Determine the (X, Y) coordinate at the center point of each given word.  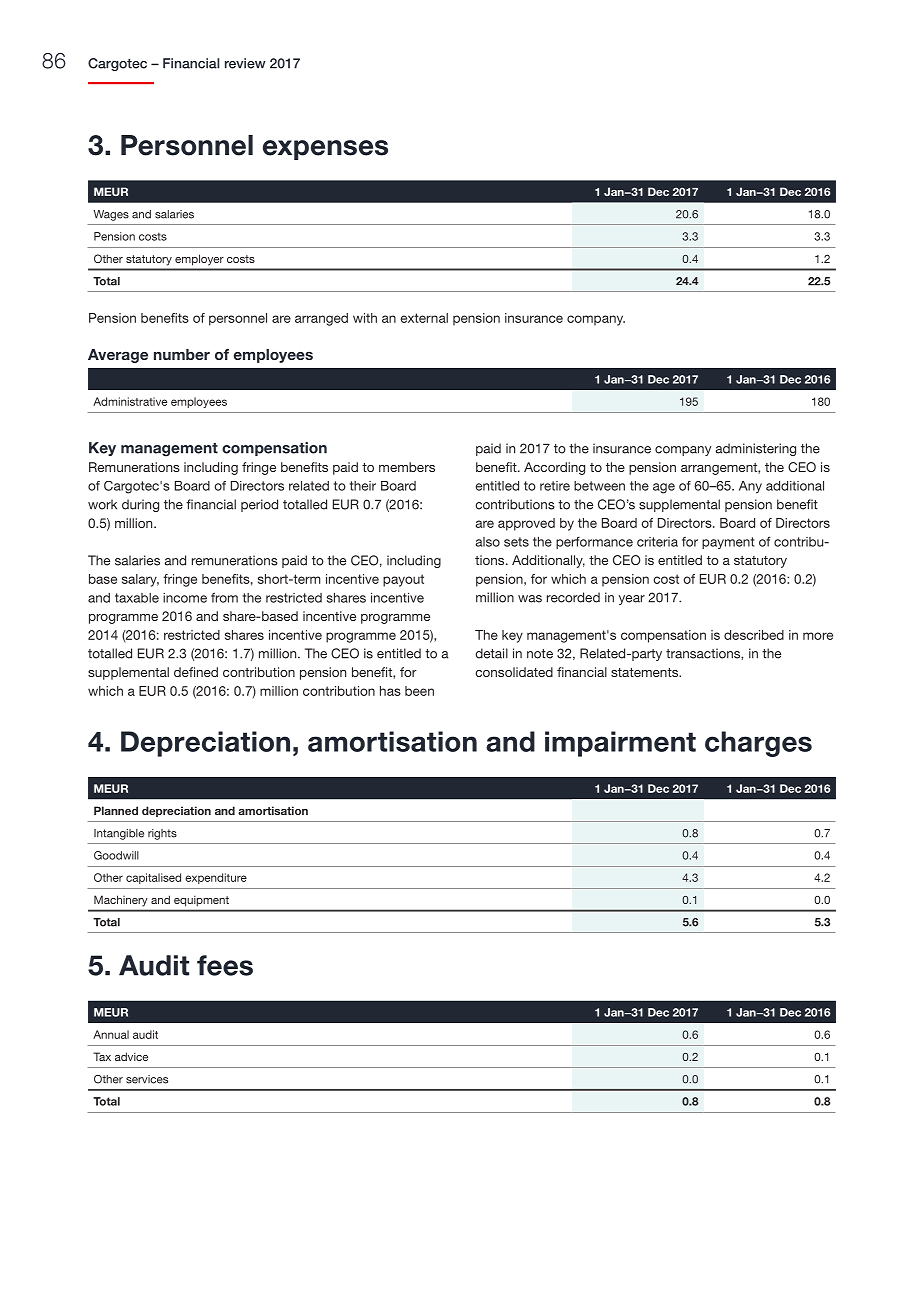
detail (491, 653)
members (407, 467)
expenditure (216, 878)
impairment (620, 744)
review (245, 63)
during (140, 505)
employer (199, 260)
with (365, 318)
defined (196, 672)
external (424, 318)
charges (758, 744)
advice (131, 1056)
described (754, 635)
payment (728, 543)
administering (756, 449)
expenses (325, 150)
